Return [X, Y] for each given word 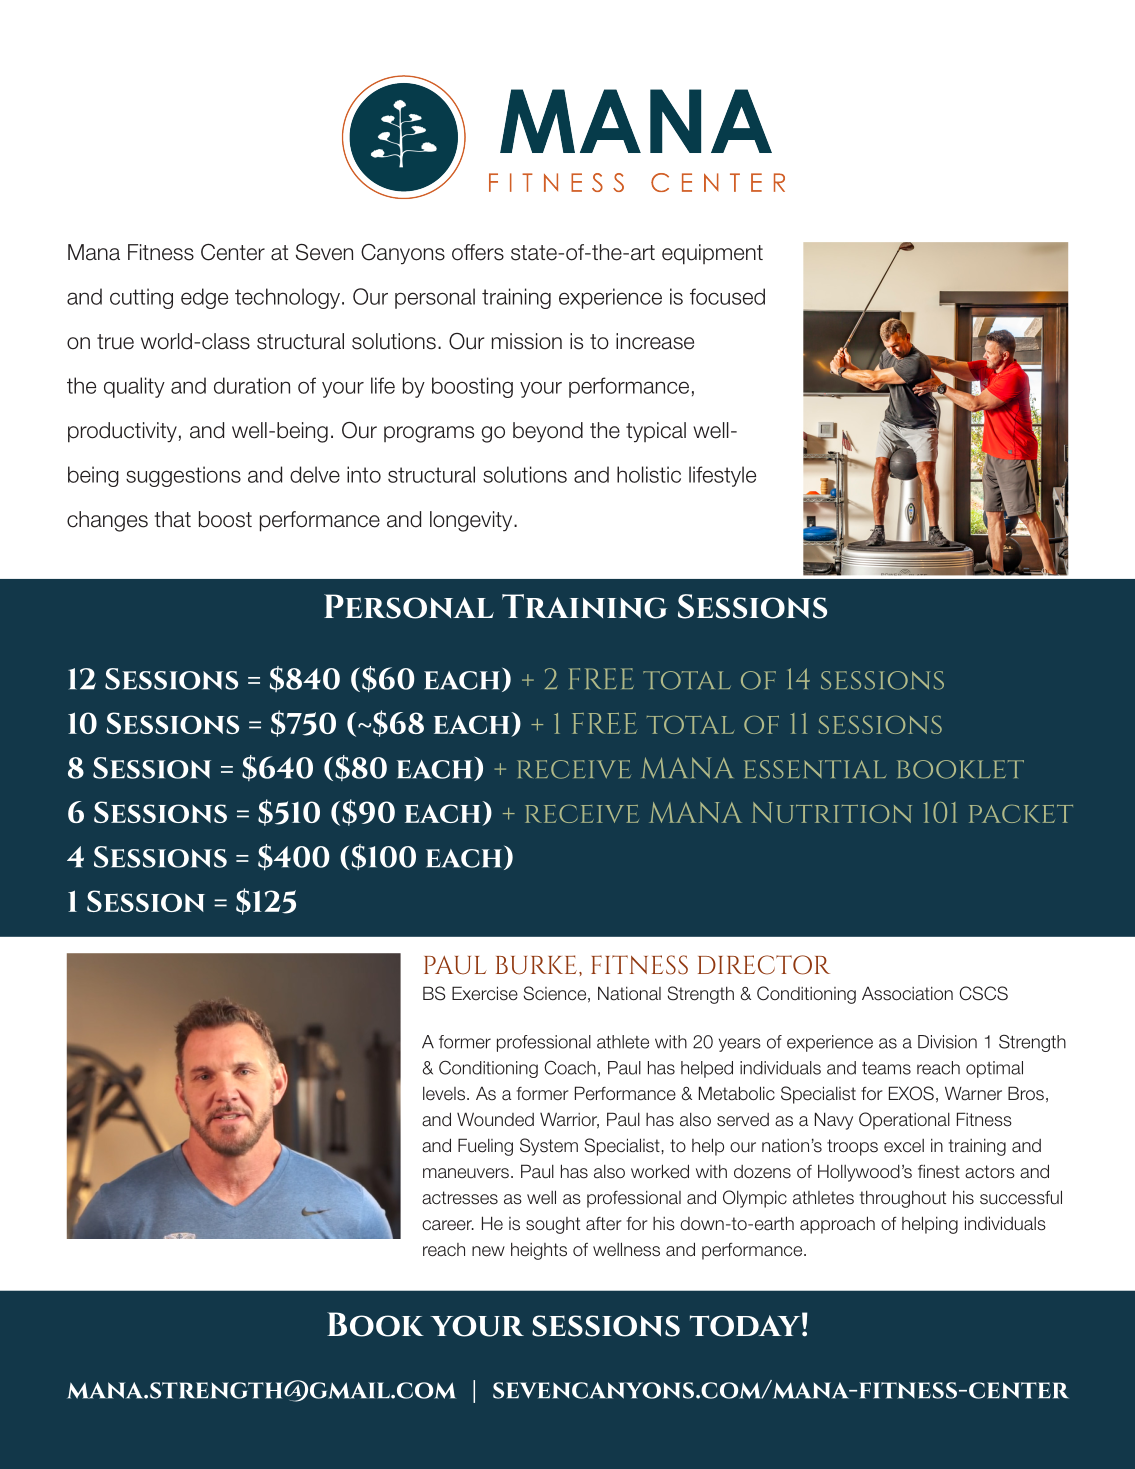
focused [727, 296]
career [448, 1225]
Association [907, 994]
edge [204, 298]
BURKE [536, 965]
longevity [472, 521]
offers [478, 252]
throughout [903, 1199]
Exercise [485, 993]
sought [553, 1225]
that [172, 519]
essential [815, 769]
